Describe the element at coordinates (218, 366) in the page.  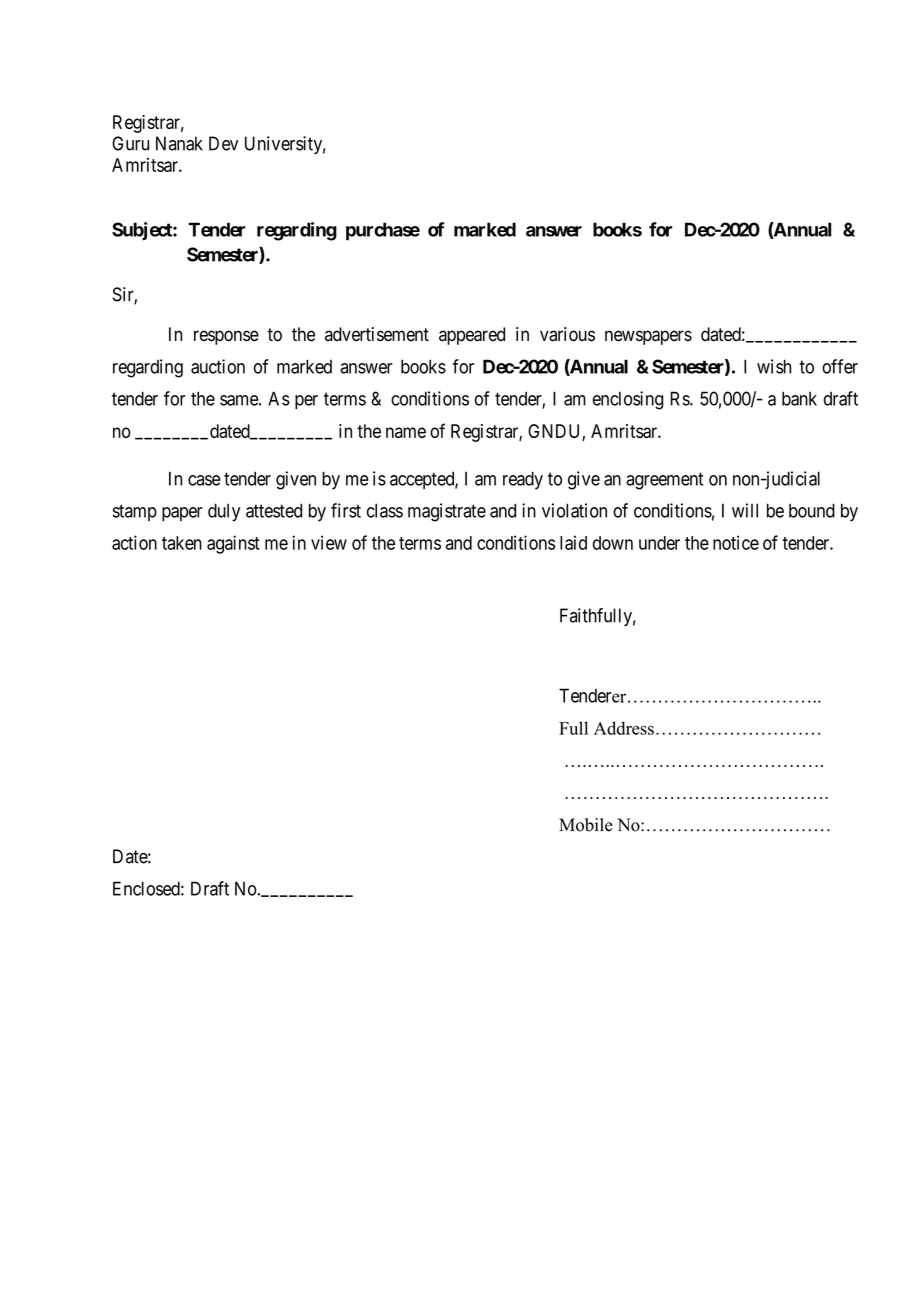
I see `auction` at that location.
